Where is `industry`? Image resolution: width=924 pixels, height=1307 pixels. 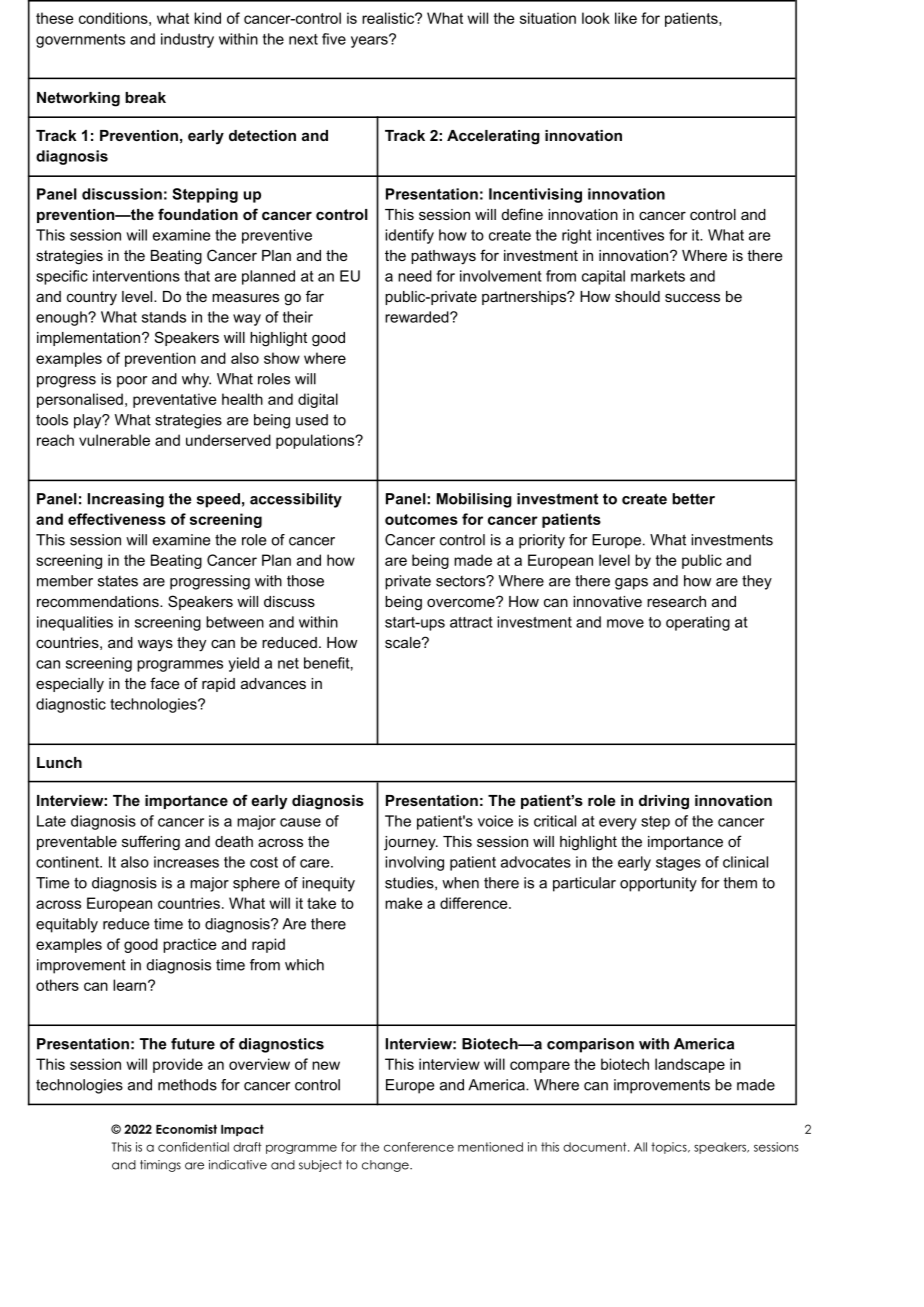 industry is located at coordinates (187, 40).
